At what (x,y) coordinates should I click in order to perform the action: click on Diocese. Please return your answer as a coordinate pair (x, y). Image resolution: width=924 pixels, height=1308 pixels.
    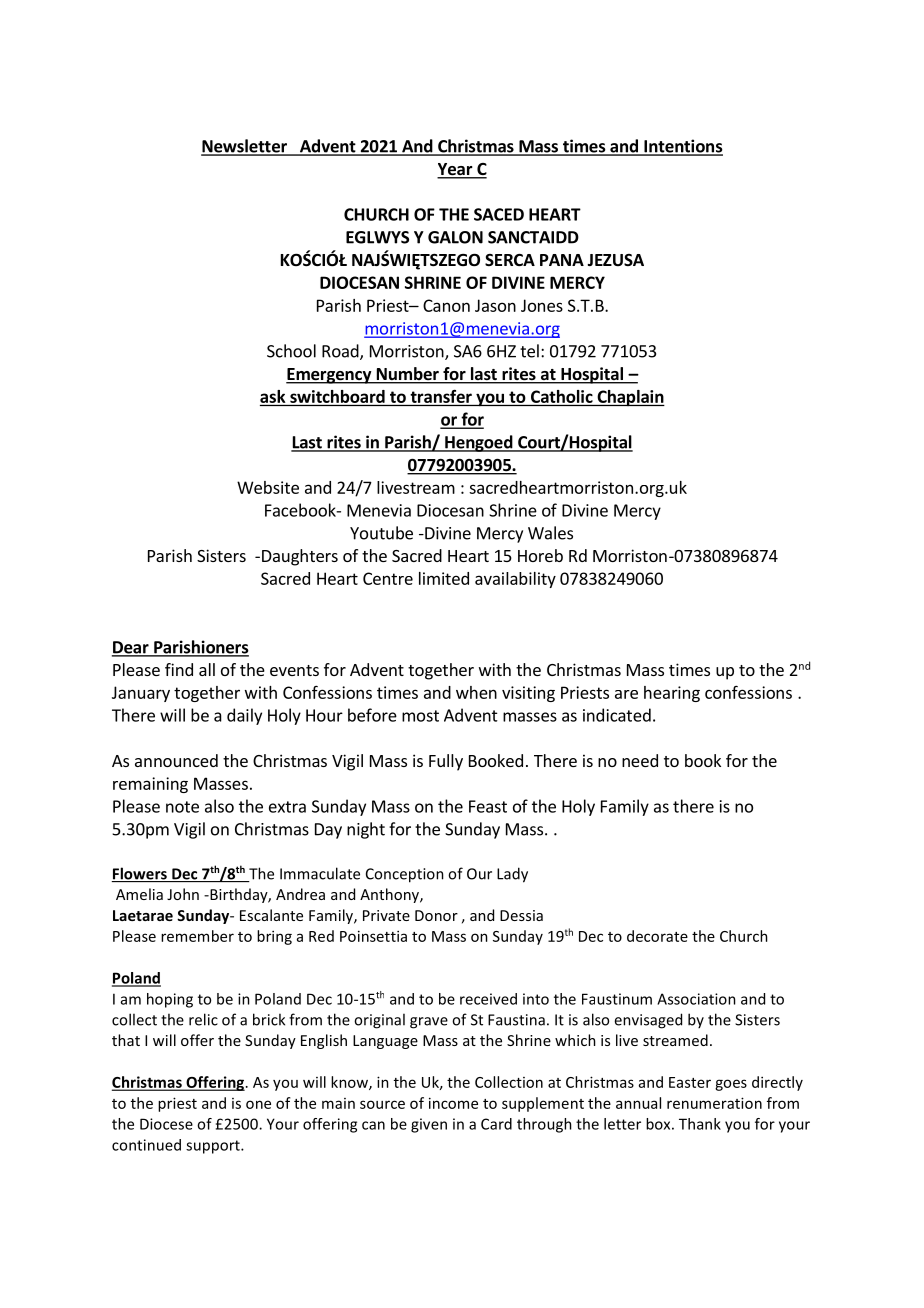
    Looking at the image, I should click on (166, 1124).
